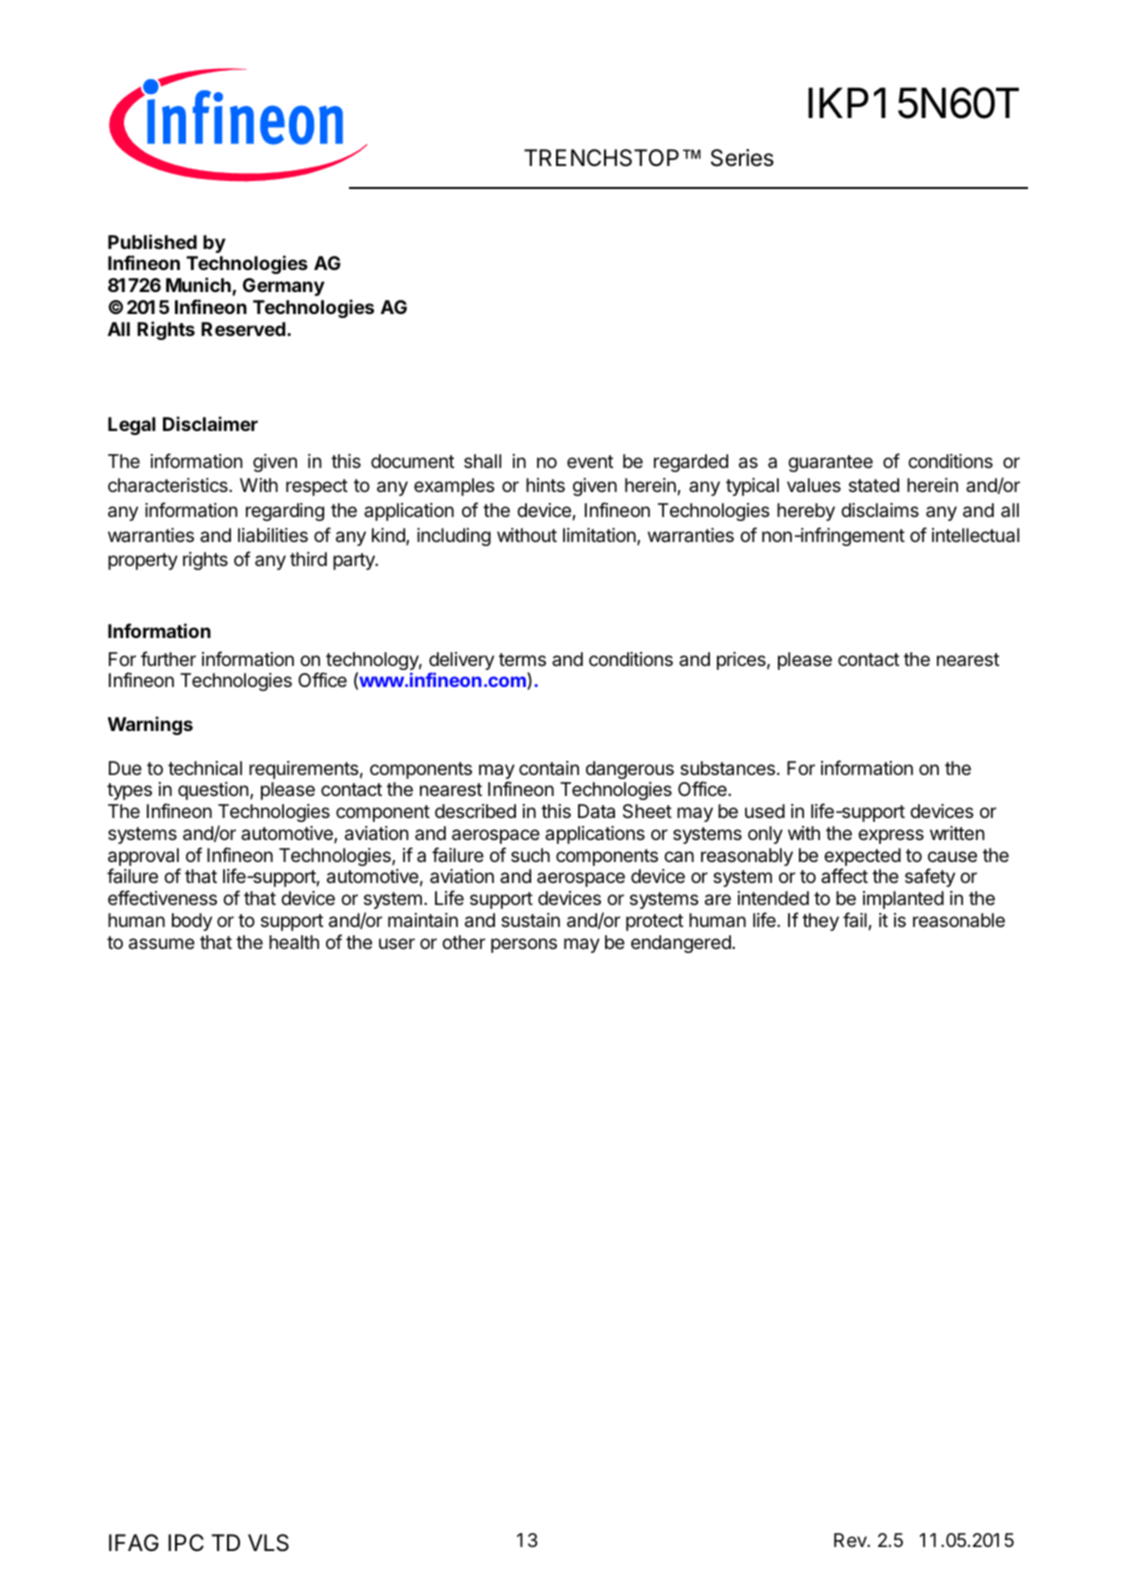 The height and width of the page is (1595, 1128). Describe the element at coordinates (524, 945) in the page. I see `persons` at that location.
